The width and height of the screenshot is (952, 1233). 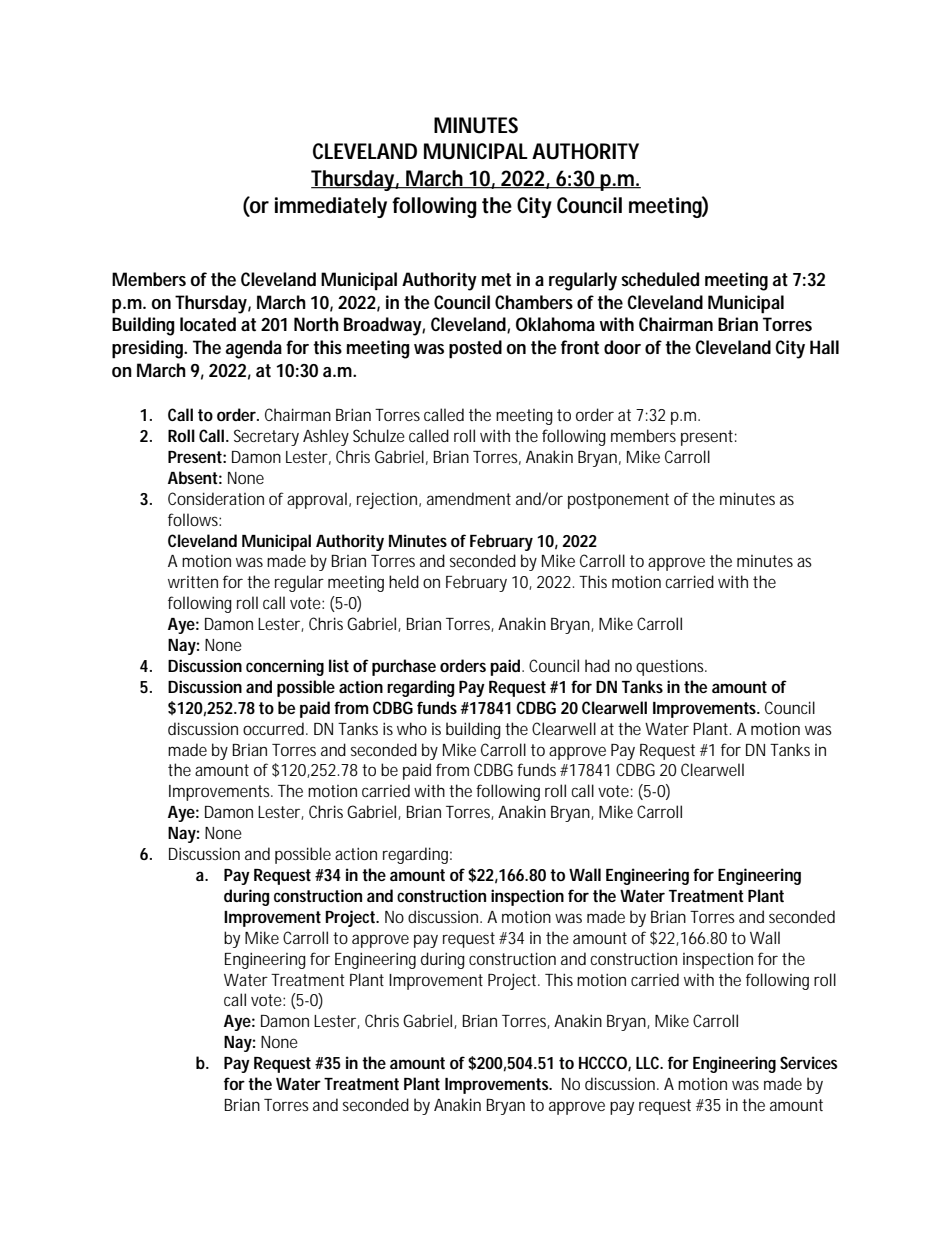 I want to click on questions, so click(x=671, y=668).
